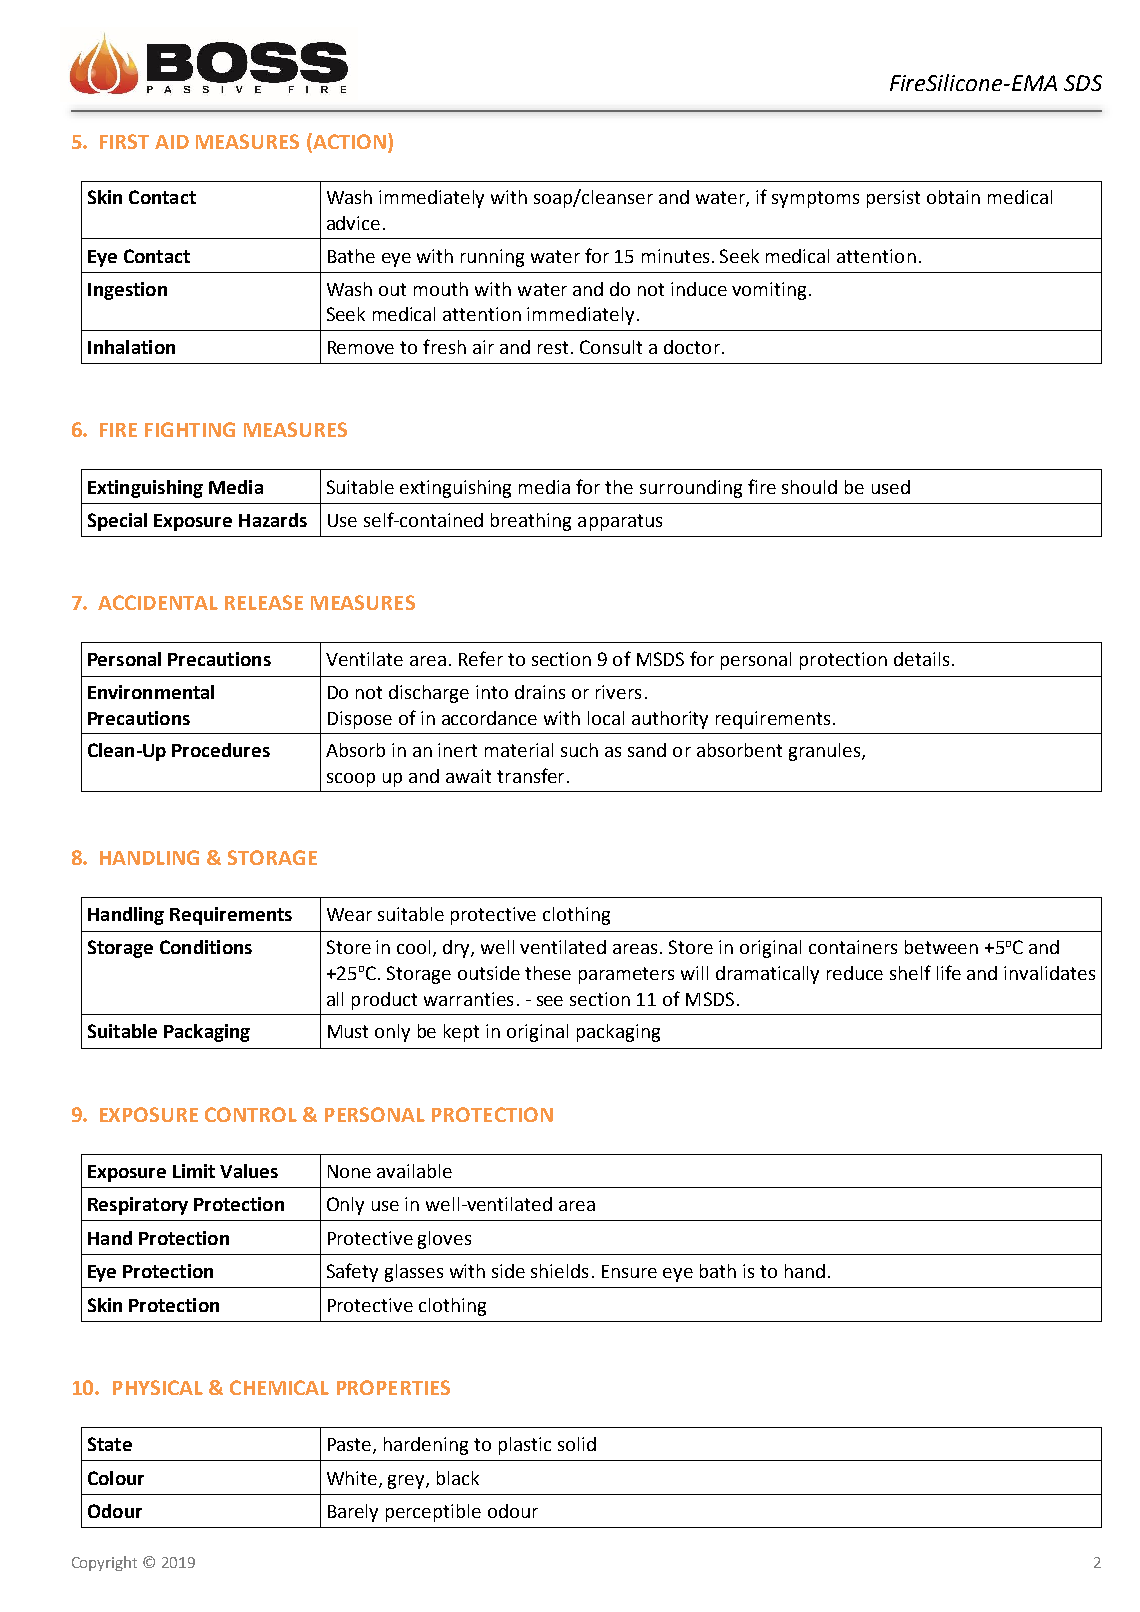  Describe the element at coordinates (172, 142) in the screenshot. I see `AID` at that location.
